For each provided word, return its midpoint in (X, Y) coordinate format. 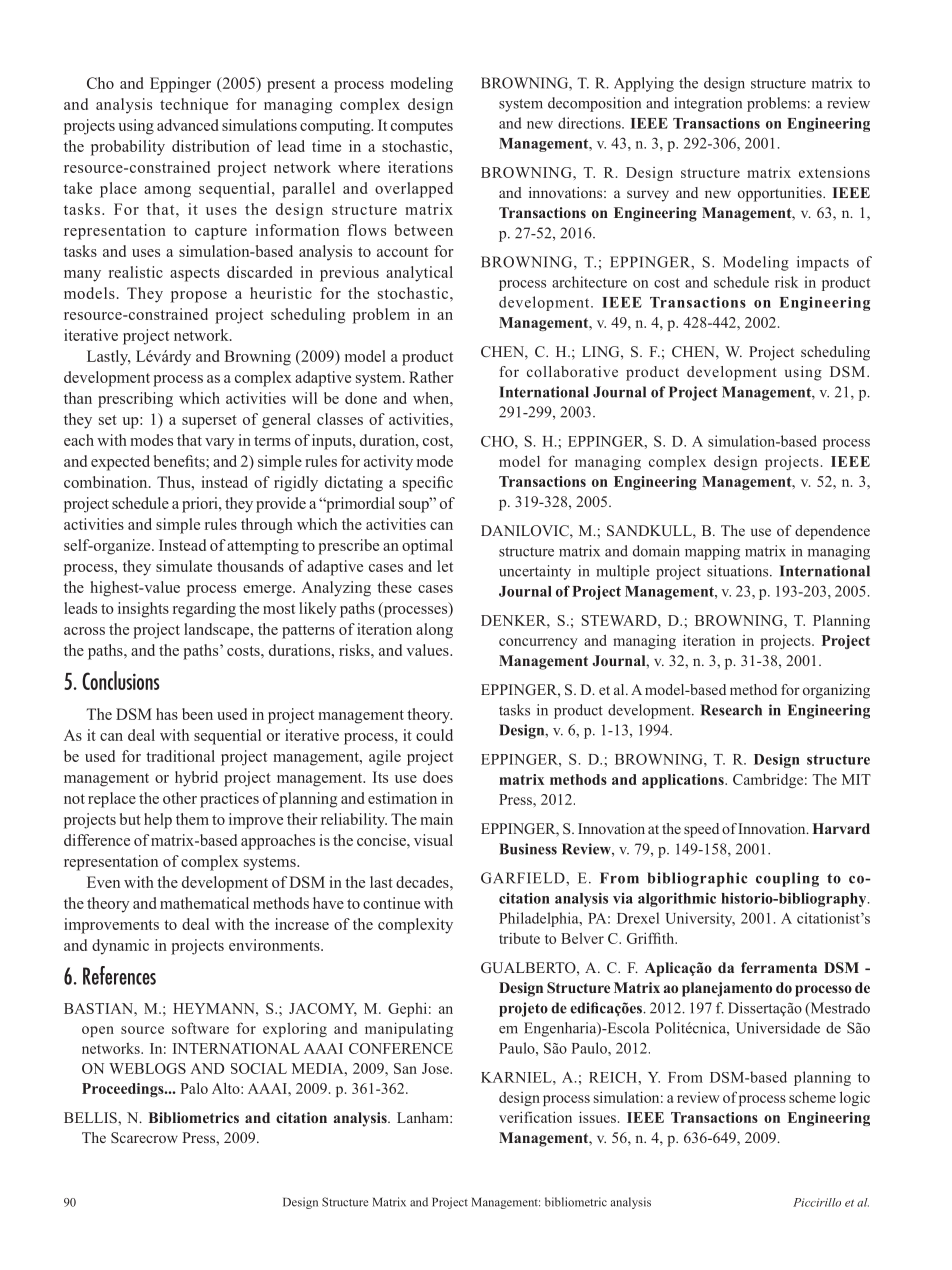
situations (739, 571)
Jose (436, 1068)
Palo (194, 1088)
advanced (188, 125)
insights (143, 610)
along (434, 631)
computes (422, 128)
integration (708, 104)
